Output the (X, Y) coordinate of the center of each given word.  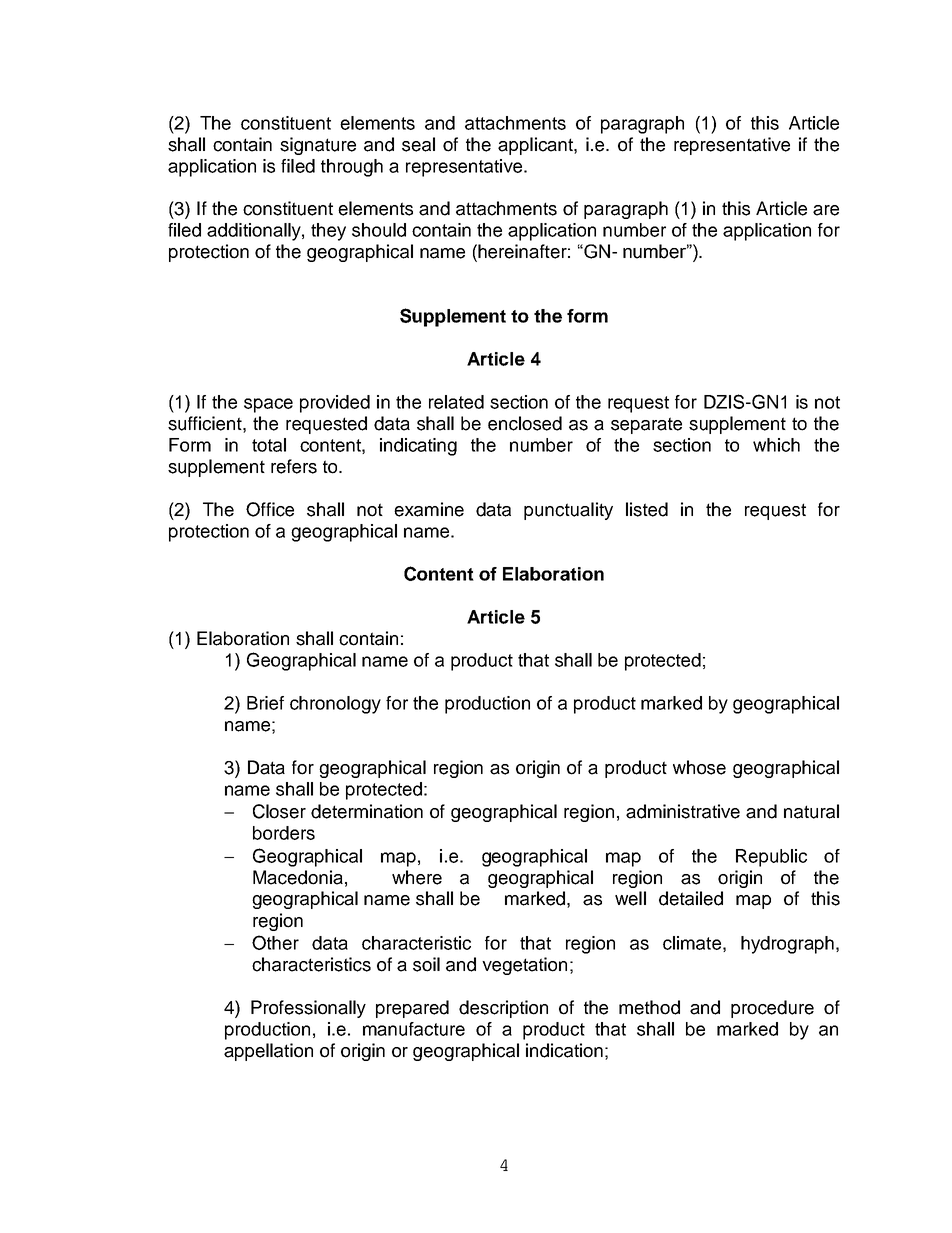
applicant (536, 146)
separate (646, 425)
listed (647, 509)
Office (270, 509)
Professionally (308, 1009)
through (352, 168)
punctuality (568, 511)
